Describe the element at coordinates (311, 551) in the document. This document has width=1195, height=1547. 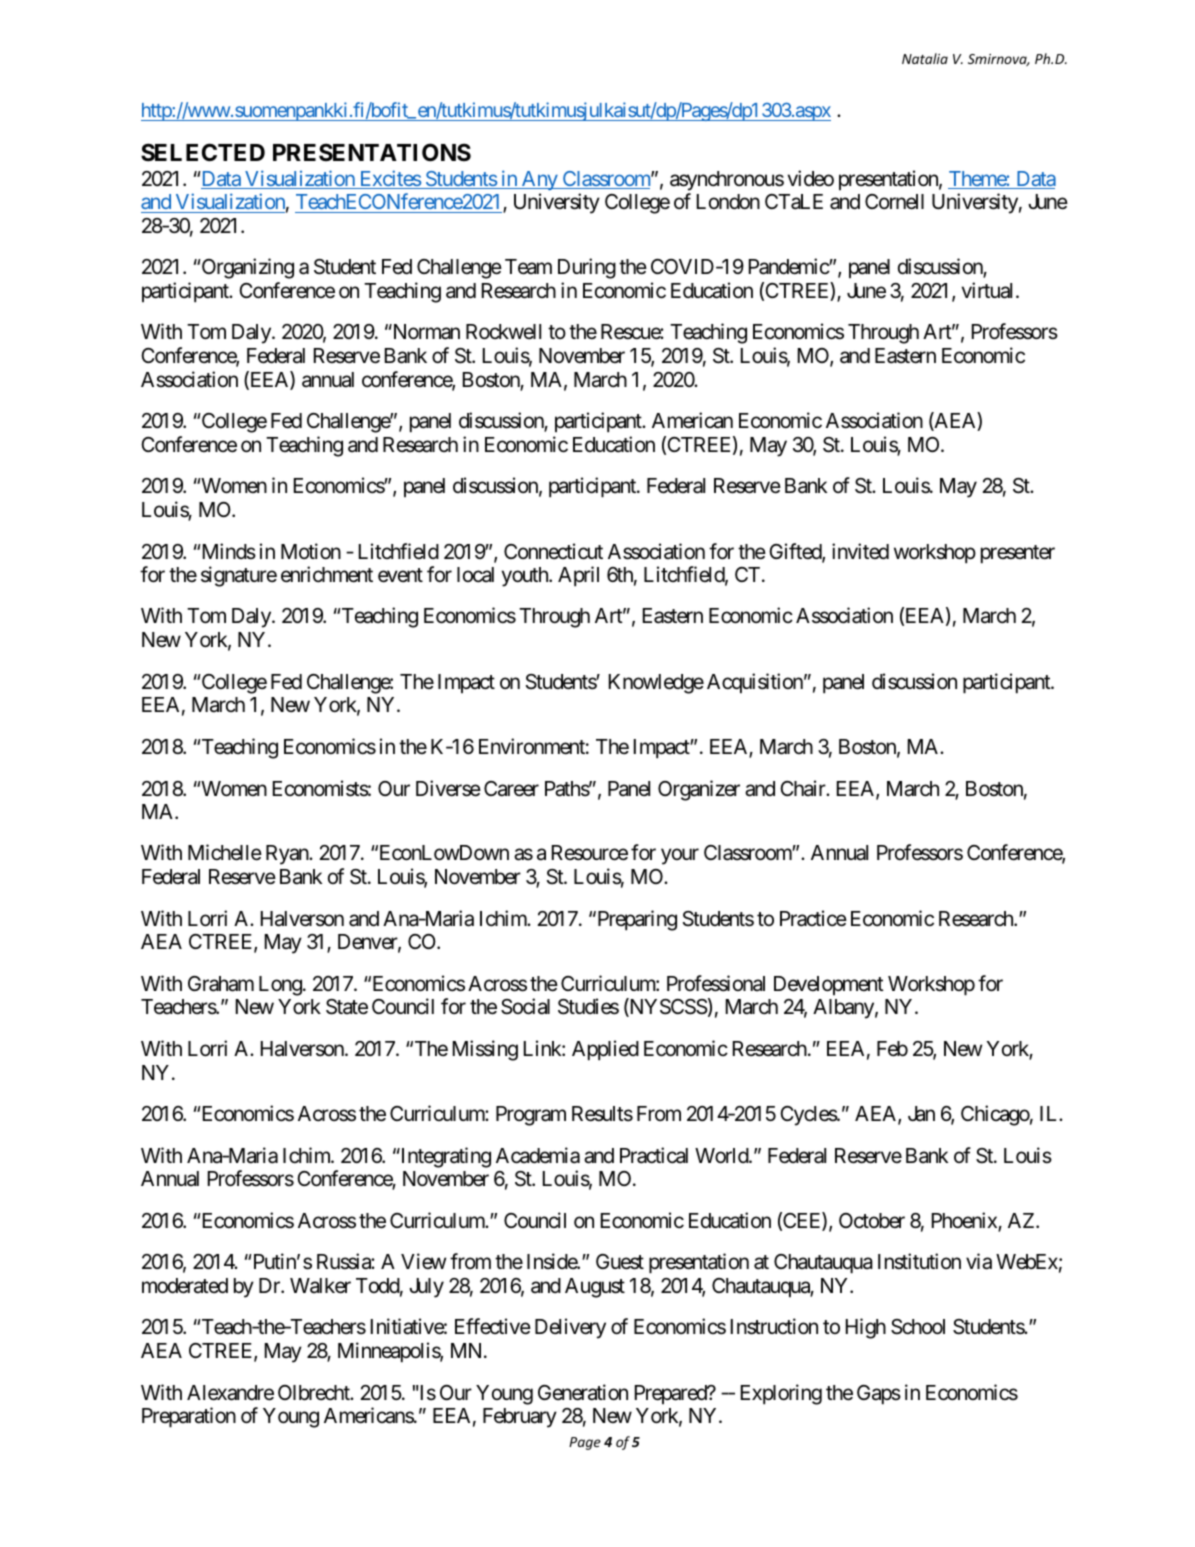
I see `Motion` at that location.
